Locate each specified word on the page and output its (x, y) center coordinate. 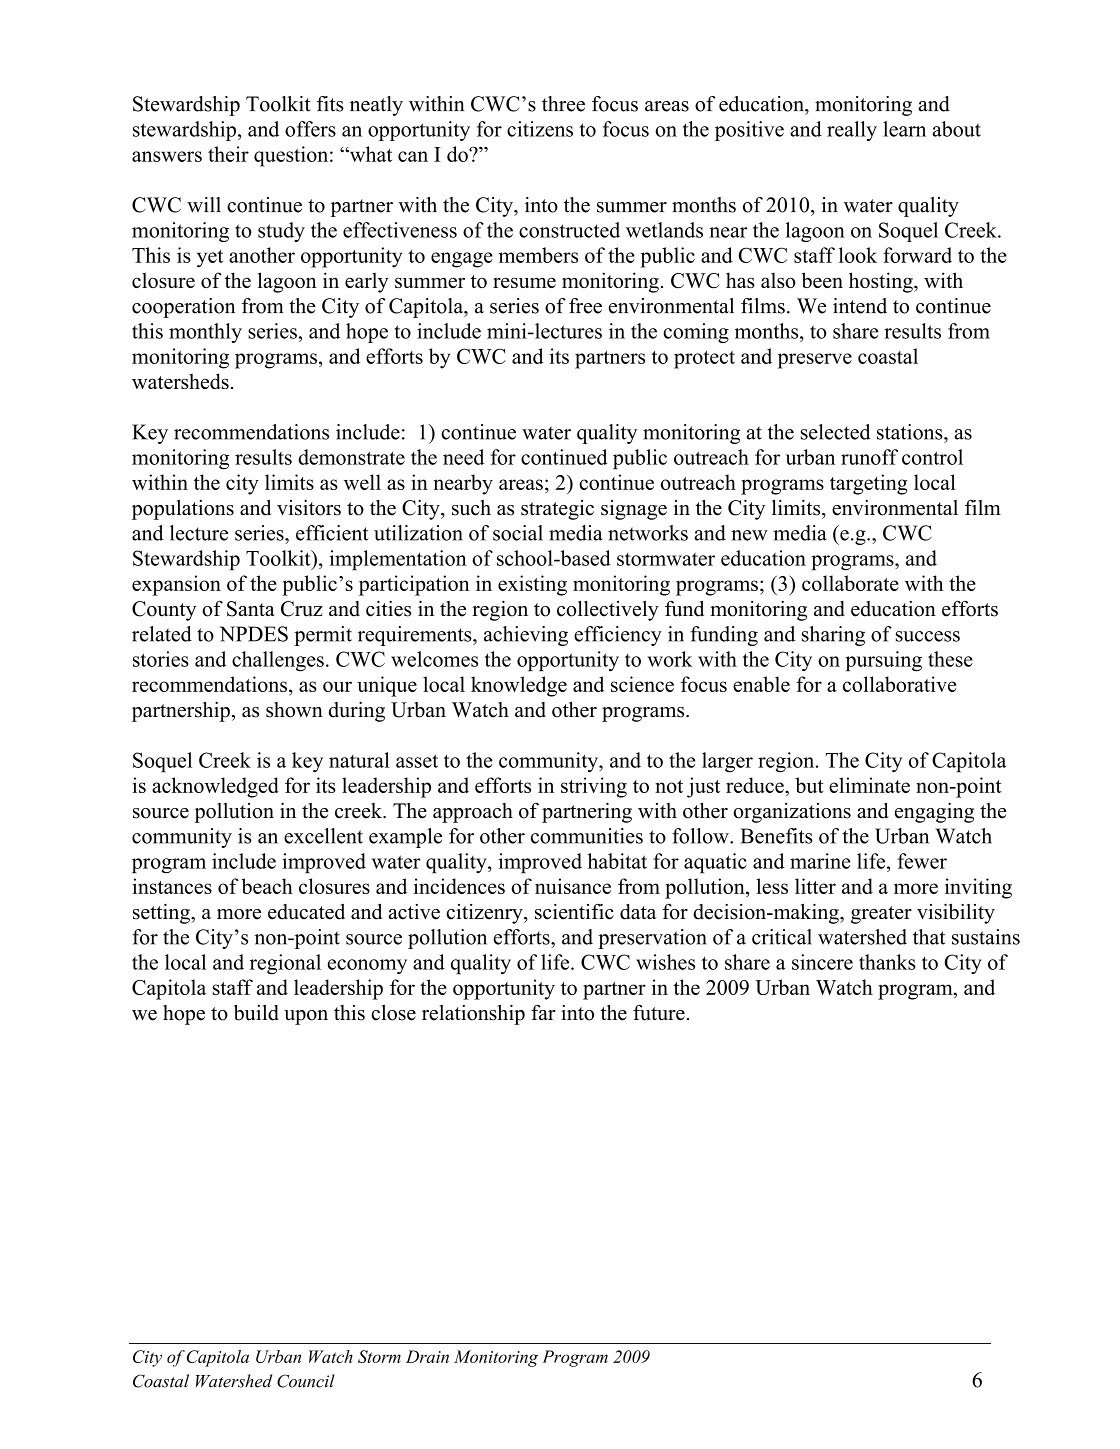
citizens (540, 129)
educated (306, 912)
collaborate (850, 583)
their (228, 154)
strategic (557, 510)
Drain (427, 1356)
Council (306, 1381)
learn (904, 129)
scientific (574, 912)
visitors (309, 508)
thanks (887, 962)
